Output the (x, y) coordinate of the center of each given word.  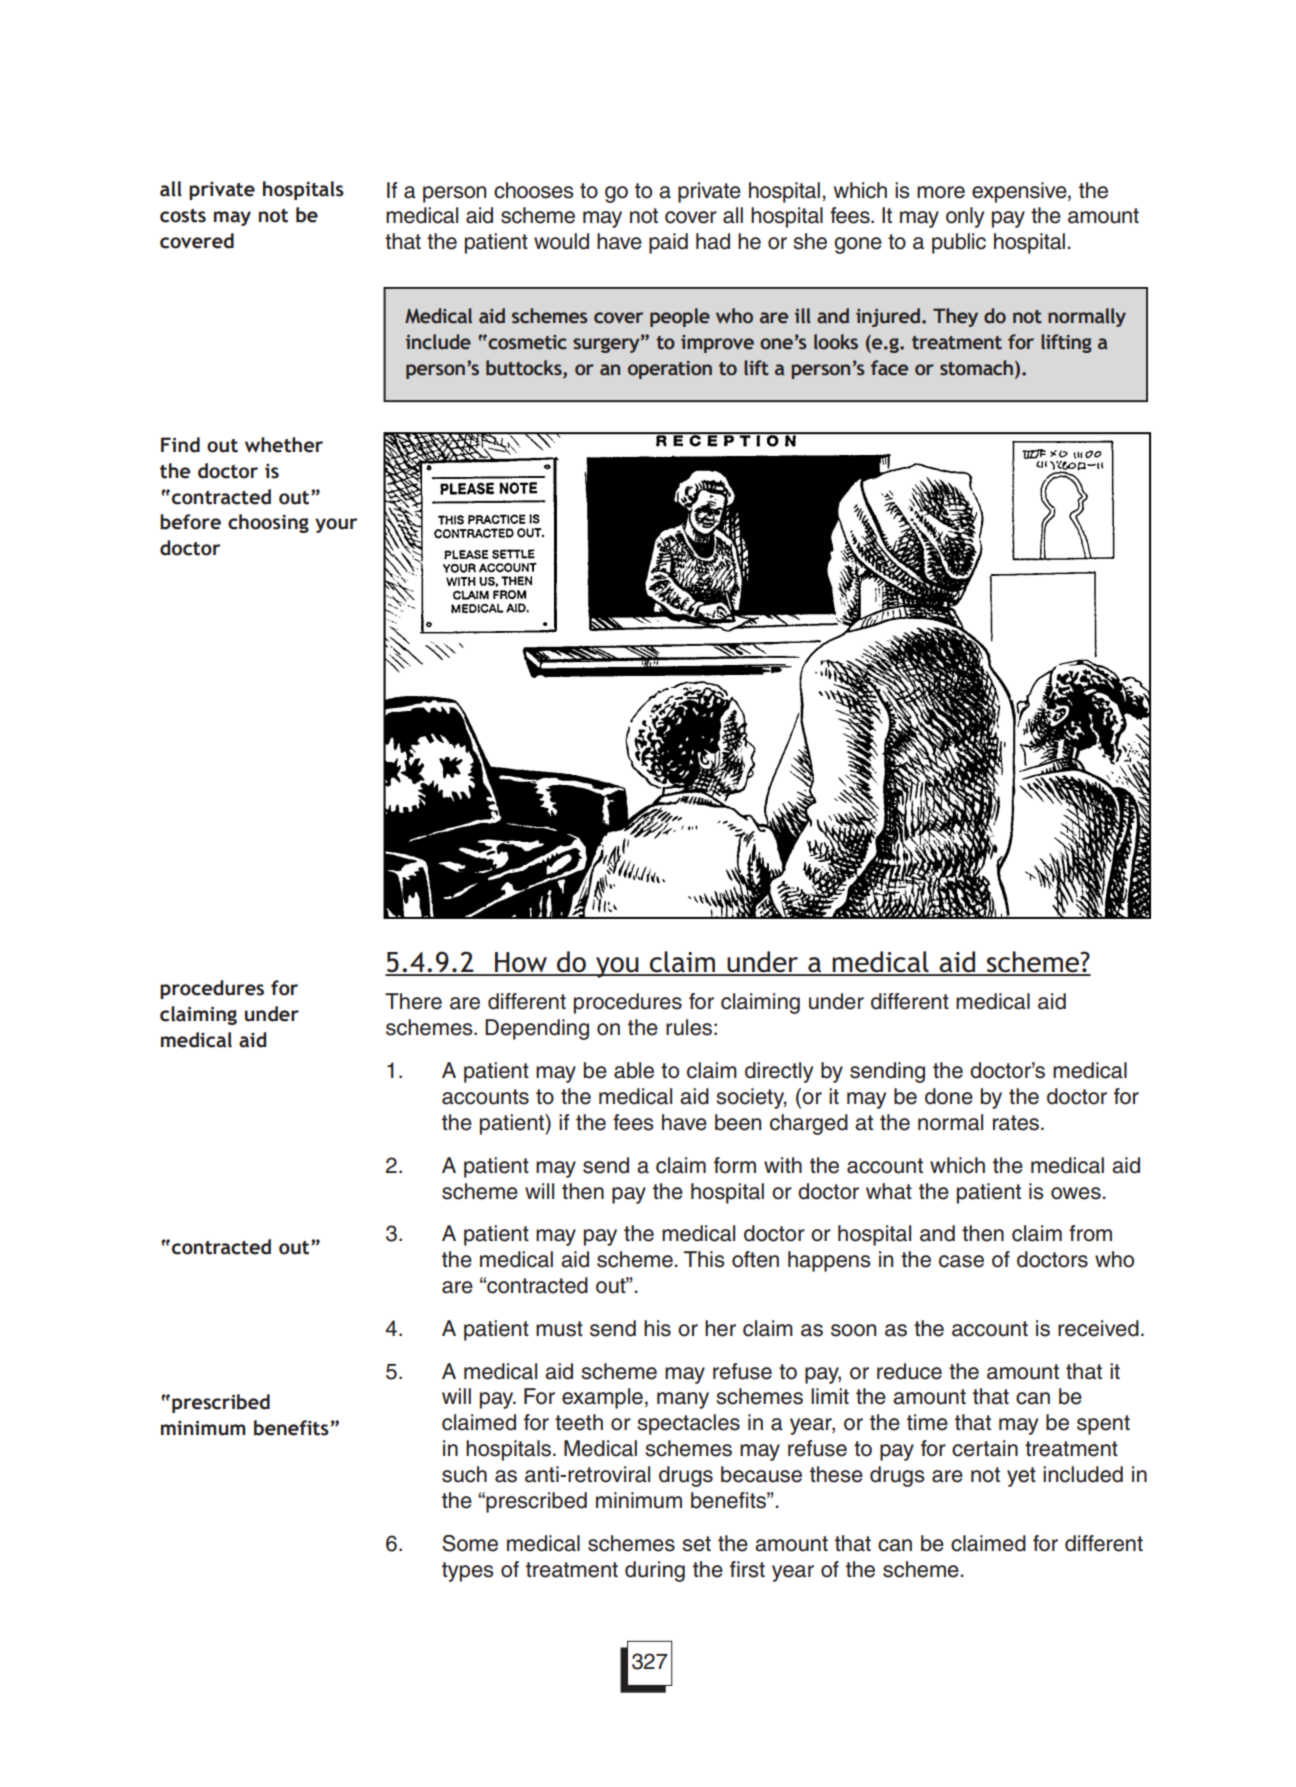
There (413, 1001)
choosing (268, 523)
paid (668, 243)
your (336, 525)
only (965, 217)
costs (183, 216)
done (949, 1096)
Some (470, 1543)
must (559, 1329)
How (521, 963)
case (961, 1261)
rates (1017, 1123)
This (704, 1259)
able (634, 1070)
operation (670, 370)
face (889, 368)
